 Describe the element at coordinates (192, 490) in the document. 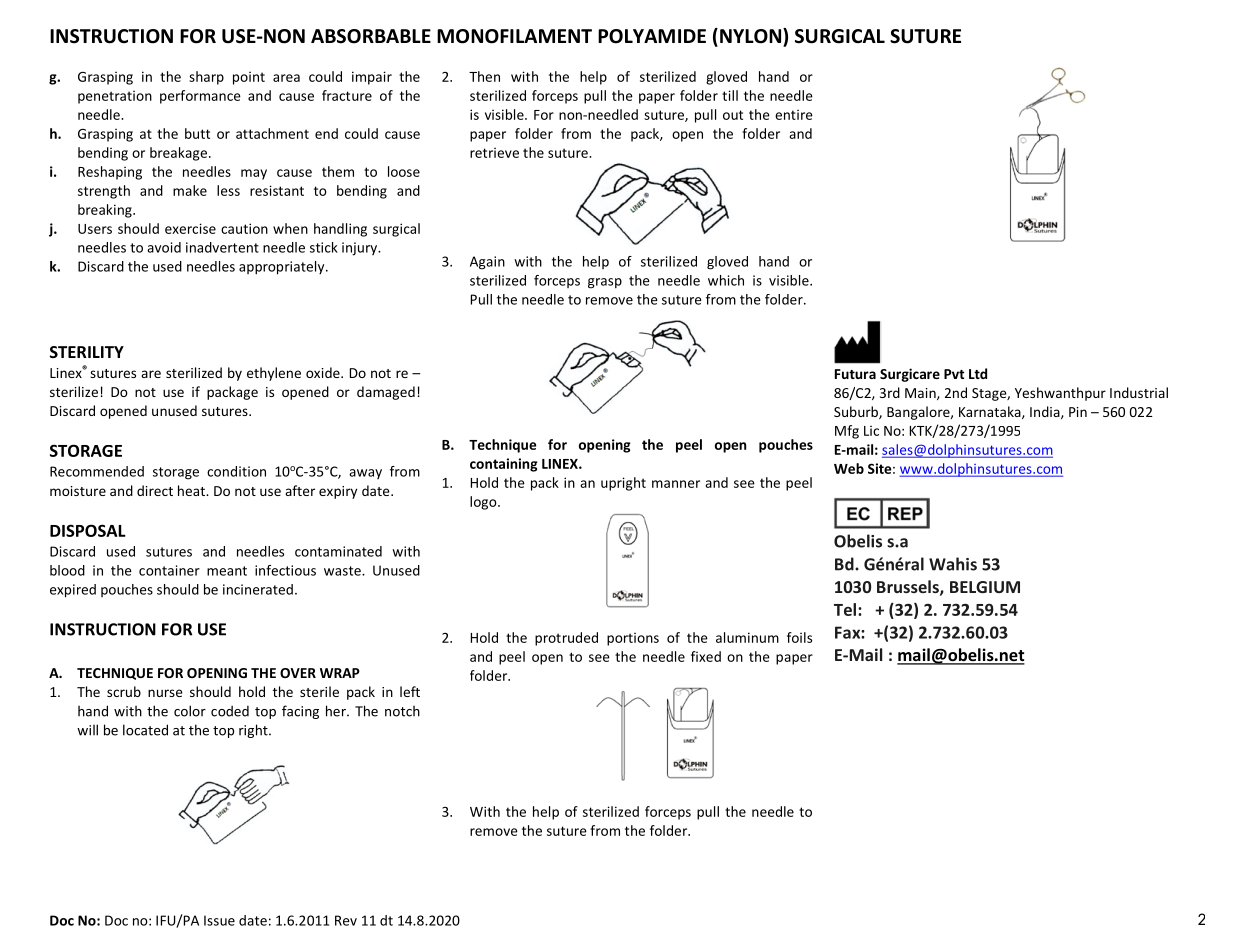

I see `heat` at that location.
